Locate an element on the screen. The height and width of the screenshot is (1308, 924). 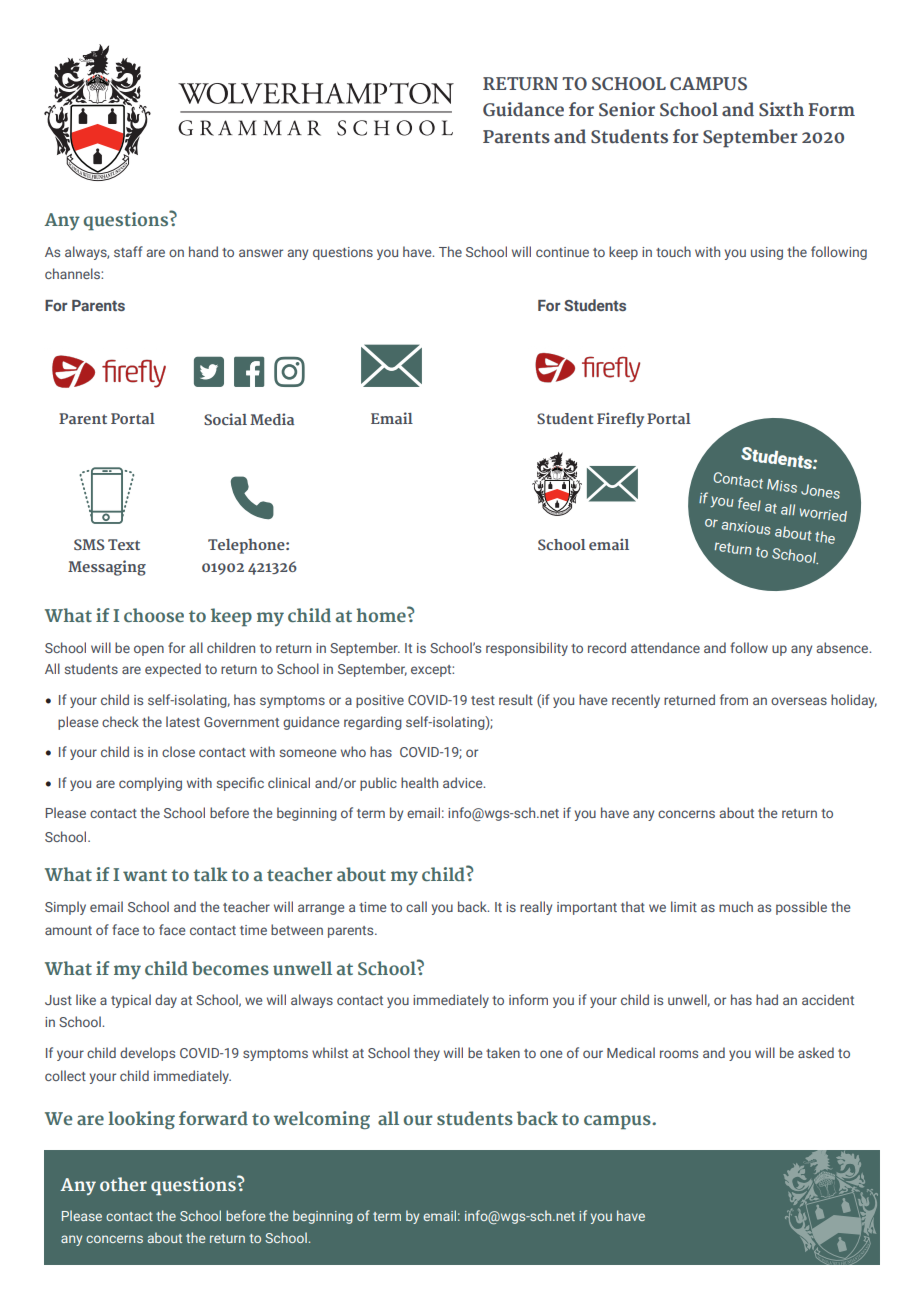
Senior is located at coordinates (627, 109).
